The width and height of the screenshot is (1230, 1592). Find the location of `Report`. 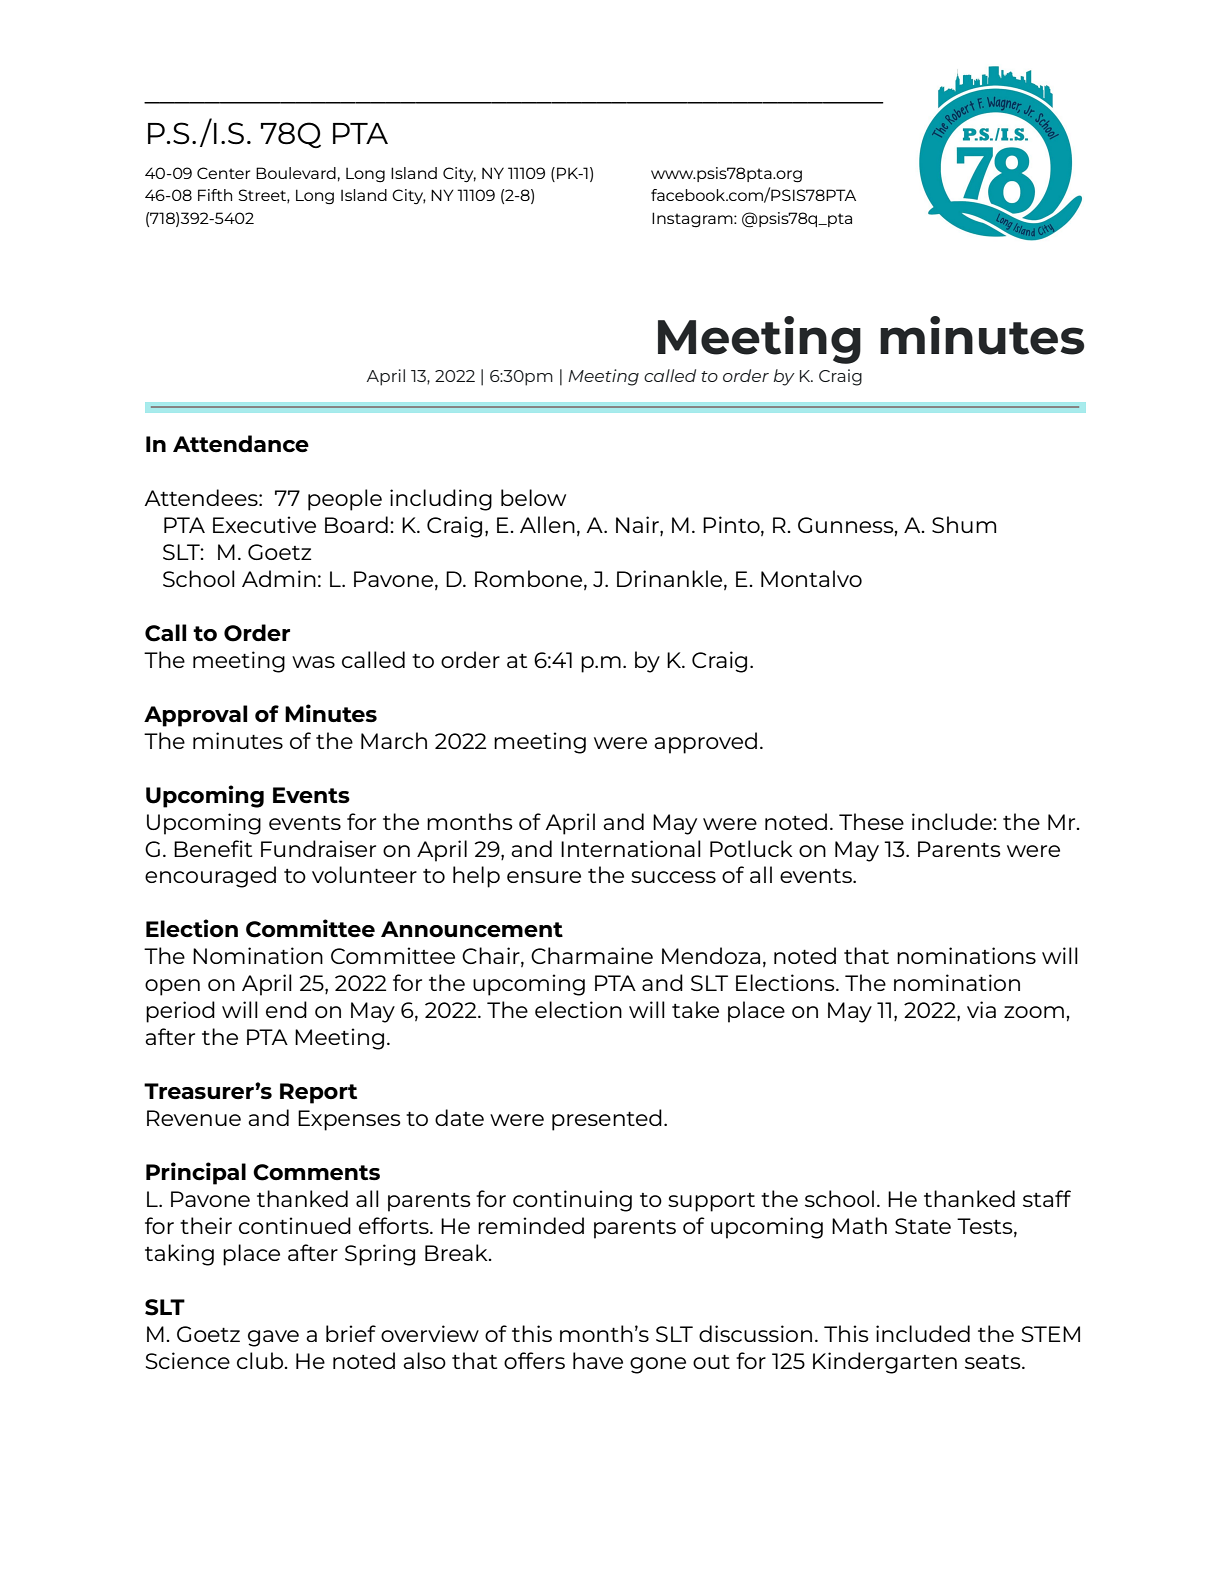

Report is located at coordinates (318, 1093).
